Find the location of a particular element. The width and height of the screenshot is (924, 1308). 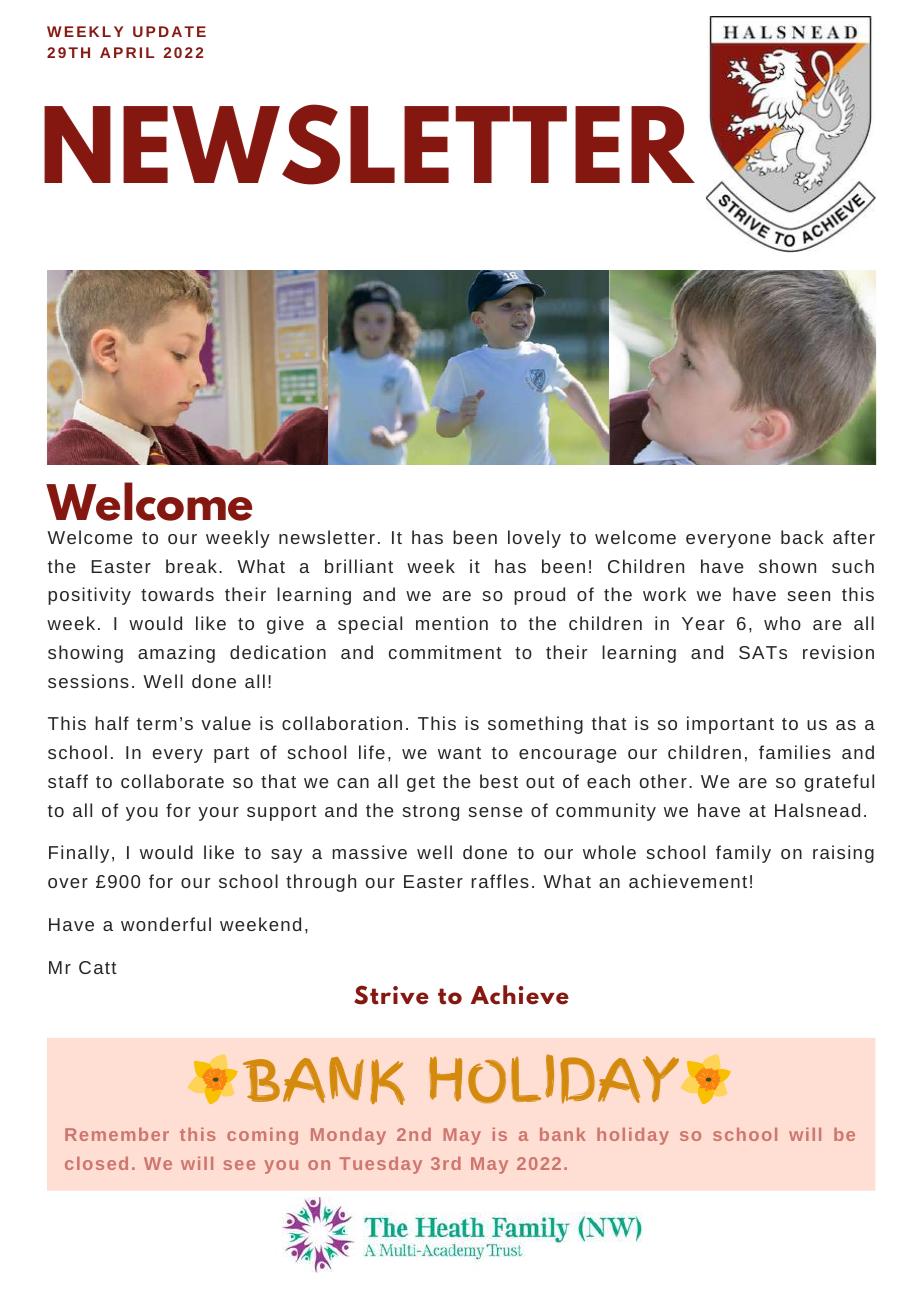

back is located at coordinates (802, 537).
